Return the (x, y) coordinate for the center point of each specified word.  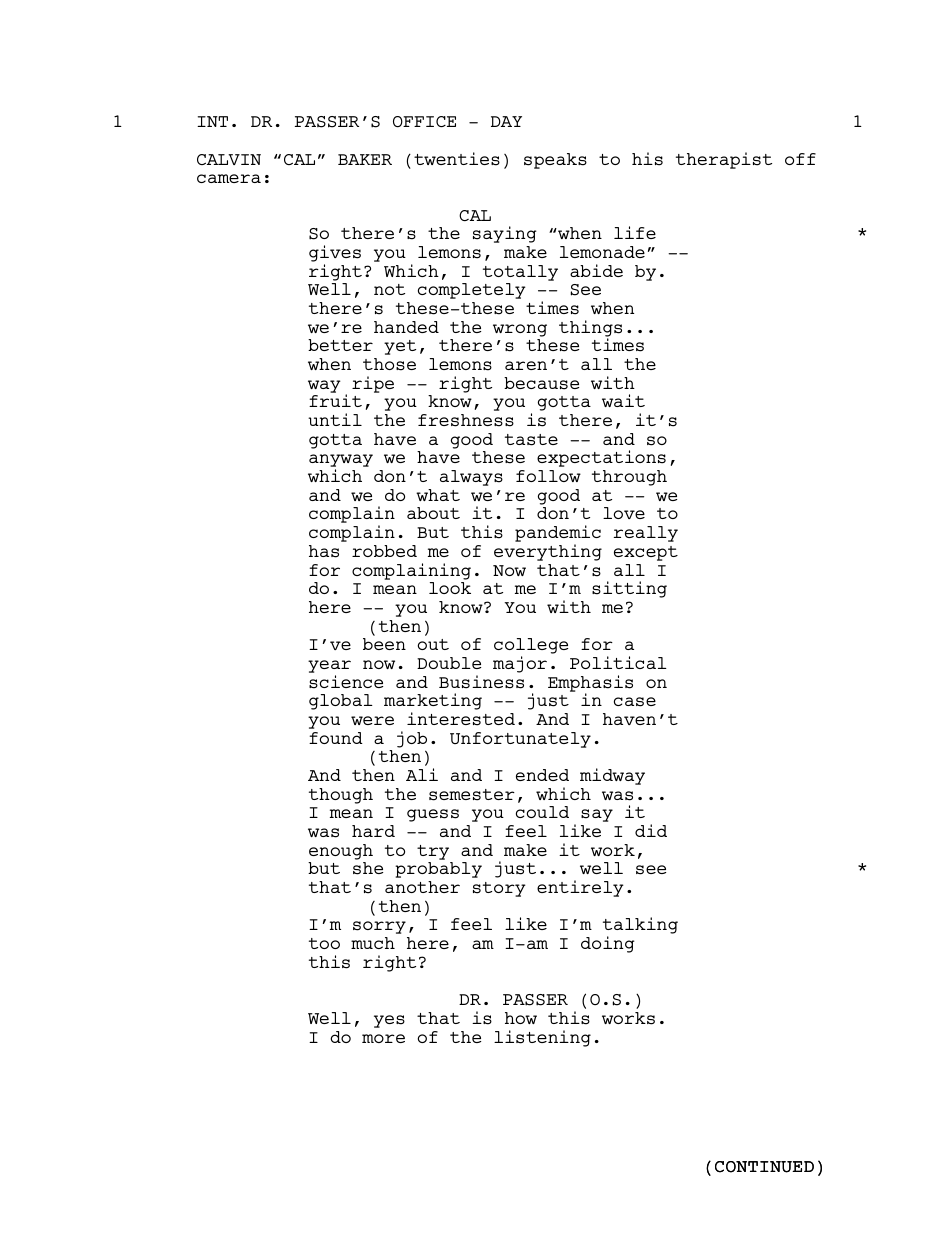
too (324, 943)
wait (623, 400)
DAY (506, 121)
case (635, 702)
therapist (724, 160)
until (335, 419)
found (336, 738)
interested (461, 719)
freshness (466, 420)
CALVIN (229, 159)
